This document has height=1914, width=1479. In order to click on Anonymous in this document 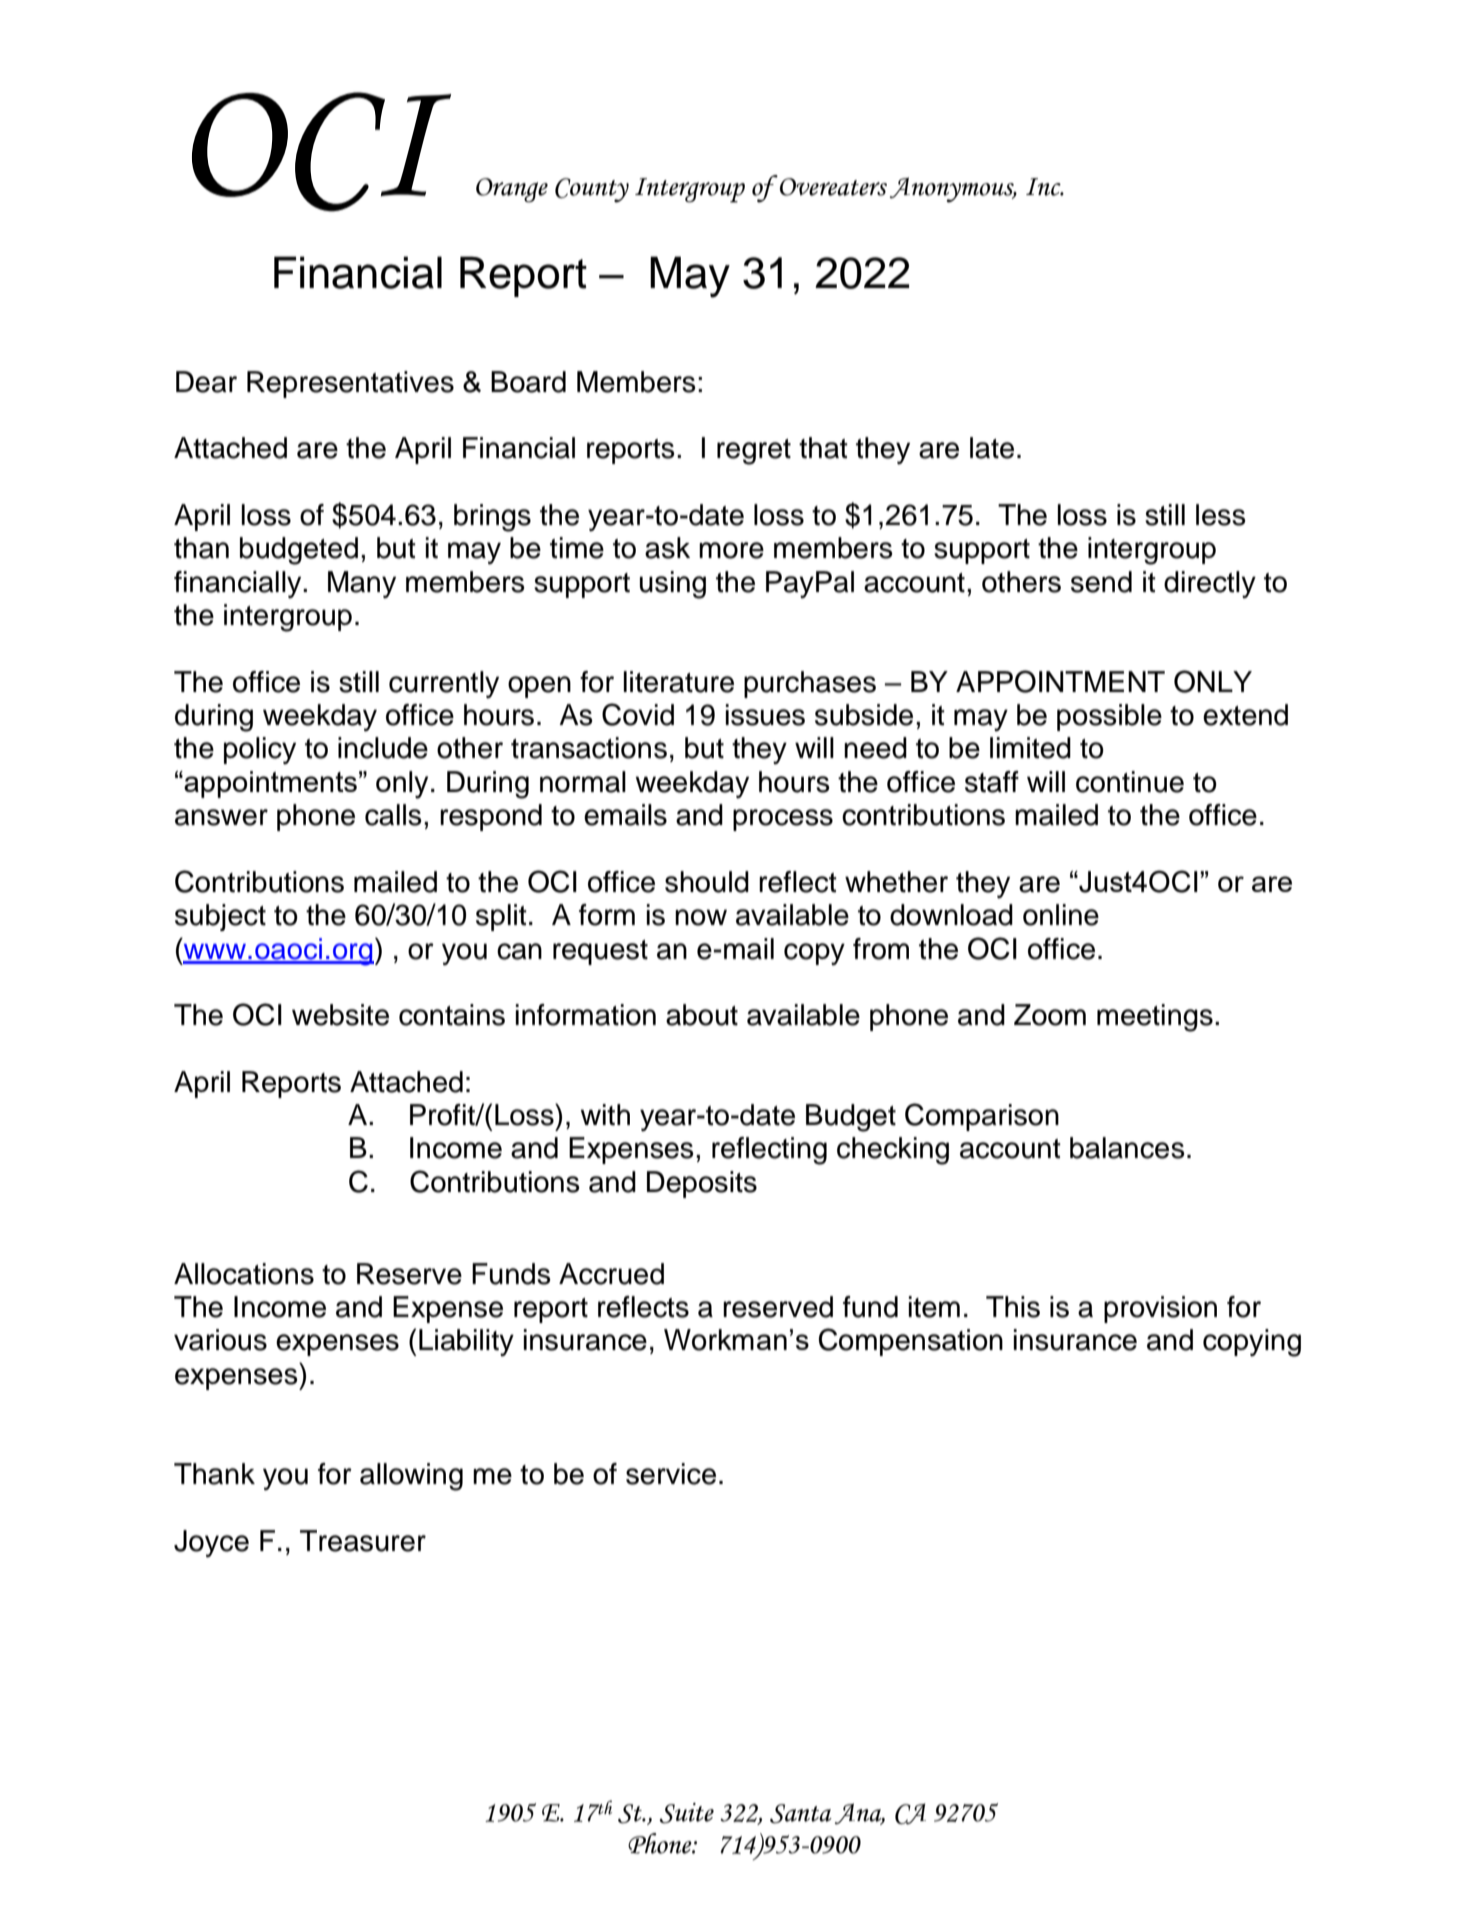, I will do `click(953, 190)`.
